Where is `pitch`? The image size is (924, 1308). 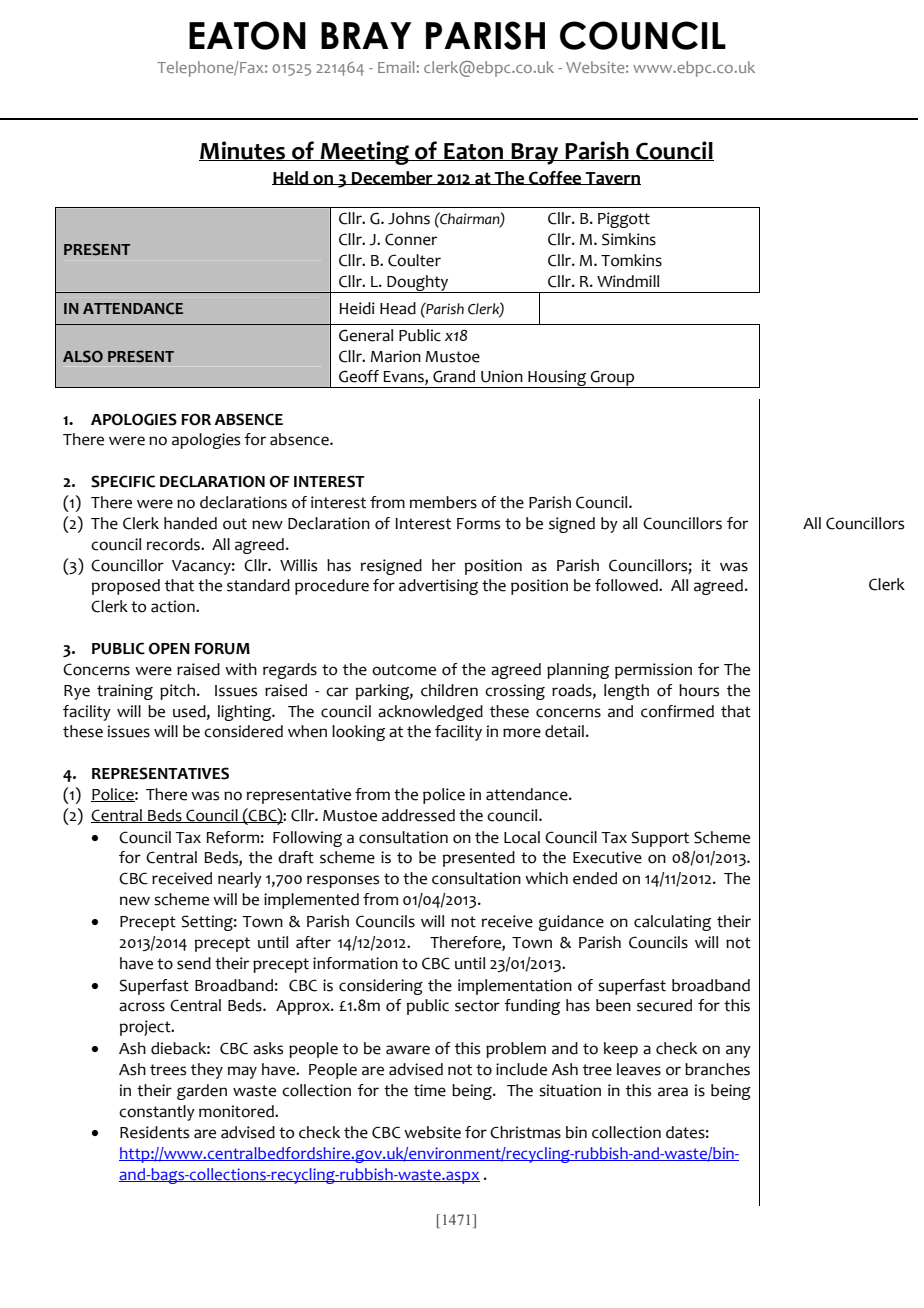 pitch is located at coordinates (179, 692).
